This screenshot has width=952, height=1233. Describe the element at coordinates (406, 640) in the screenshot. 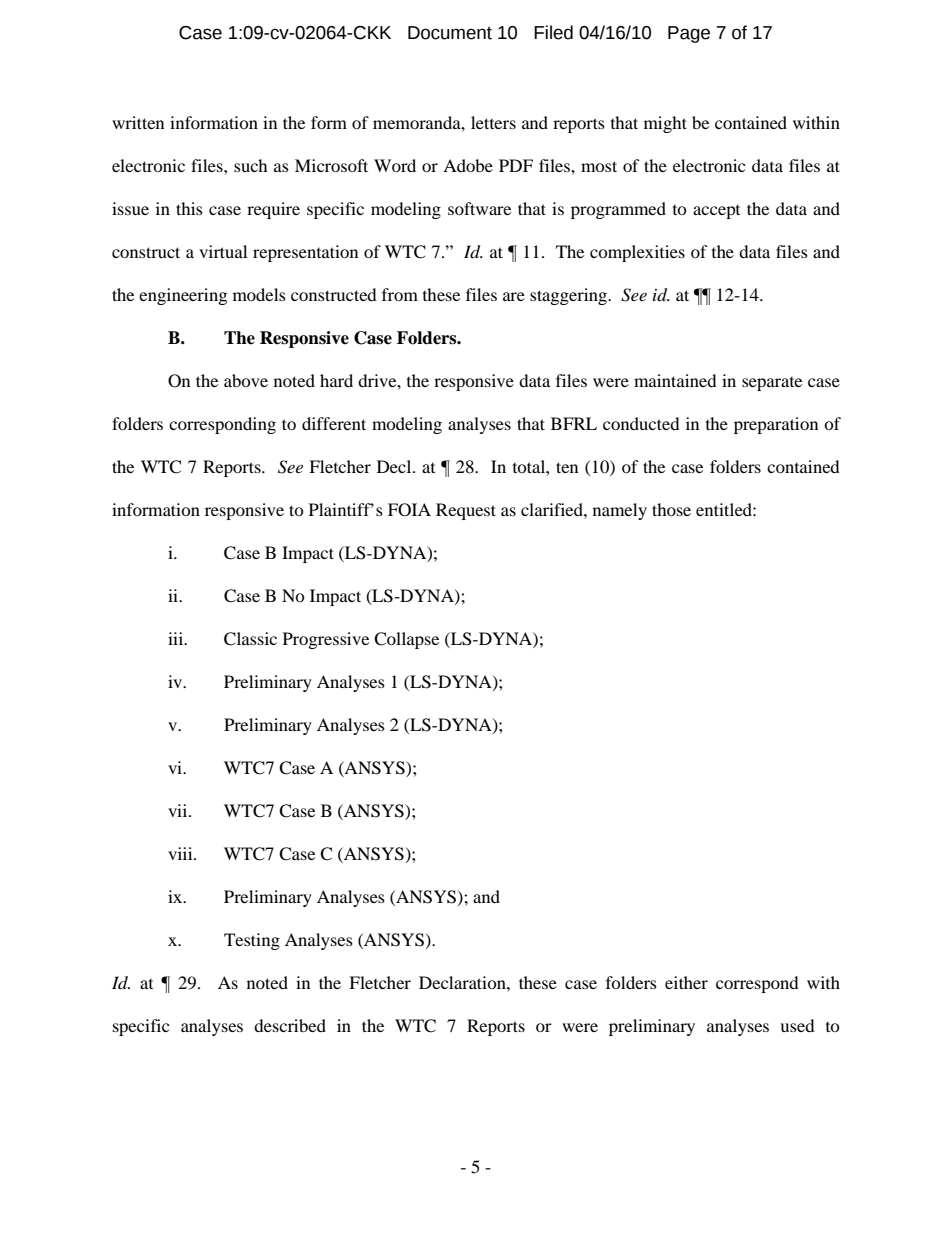

I see `Collapse` at that location.
